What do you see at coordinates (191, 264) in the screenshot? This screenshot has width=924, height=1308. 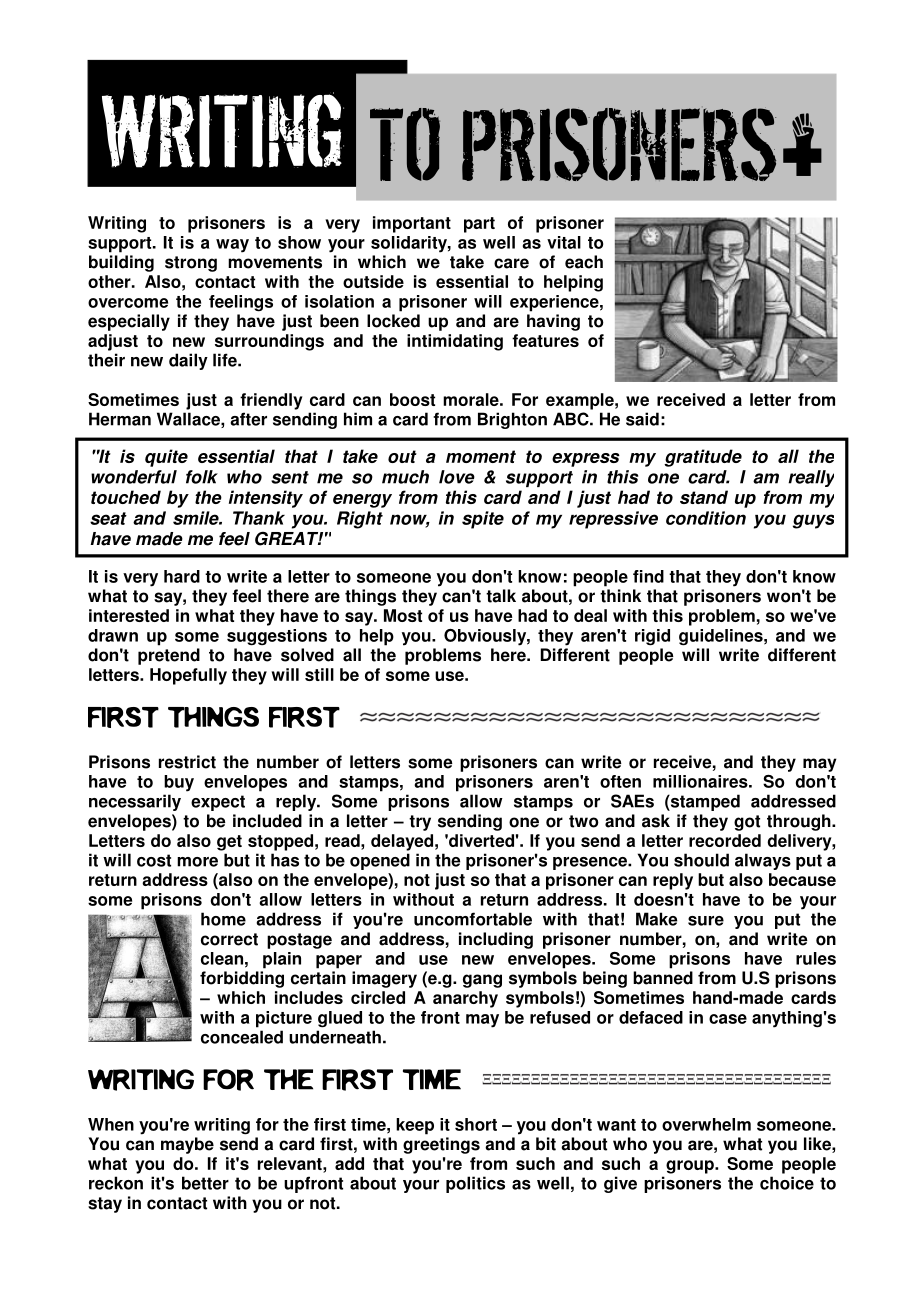 I see `strong` at bounding box center [191, 264].
